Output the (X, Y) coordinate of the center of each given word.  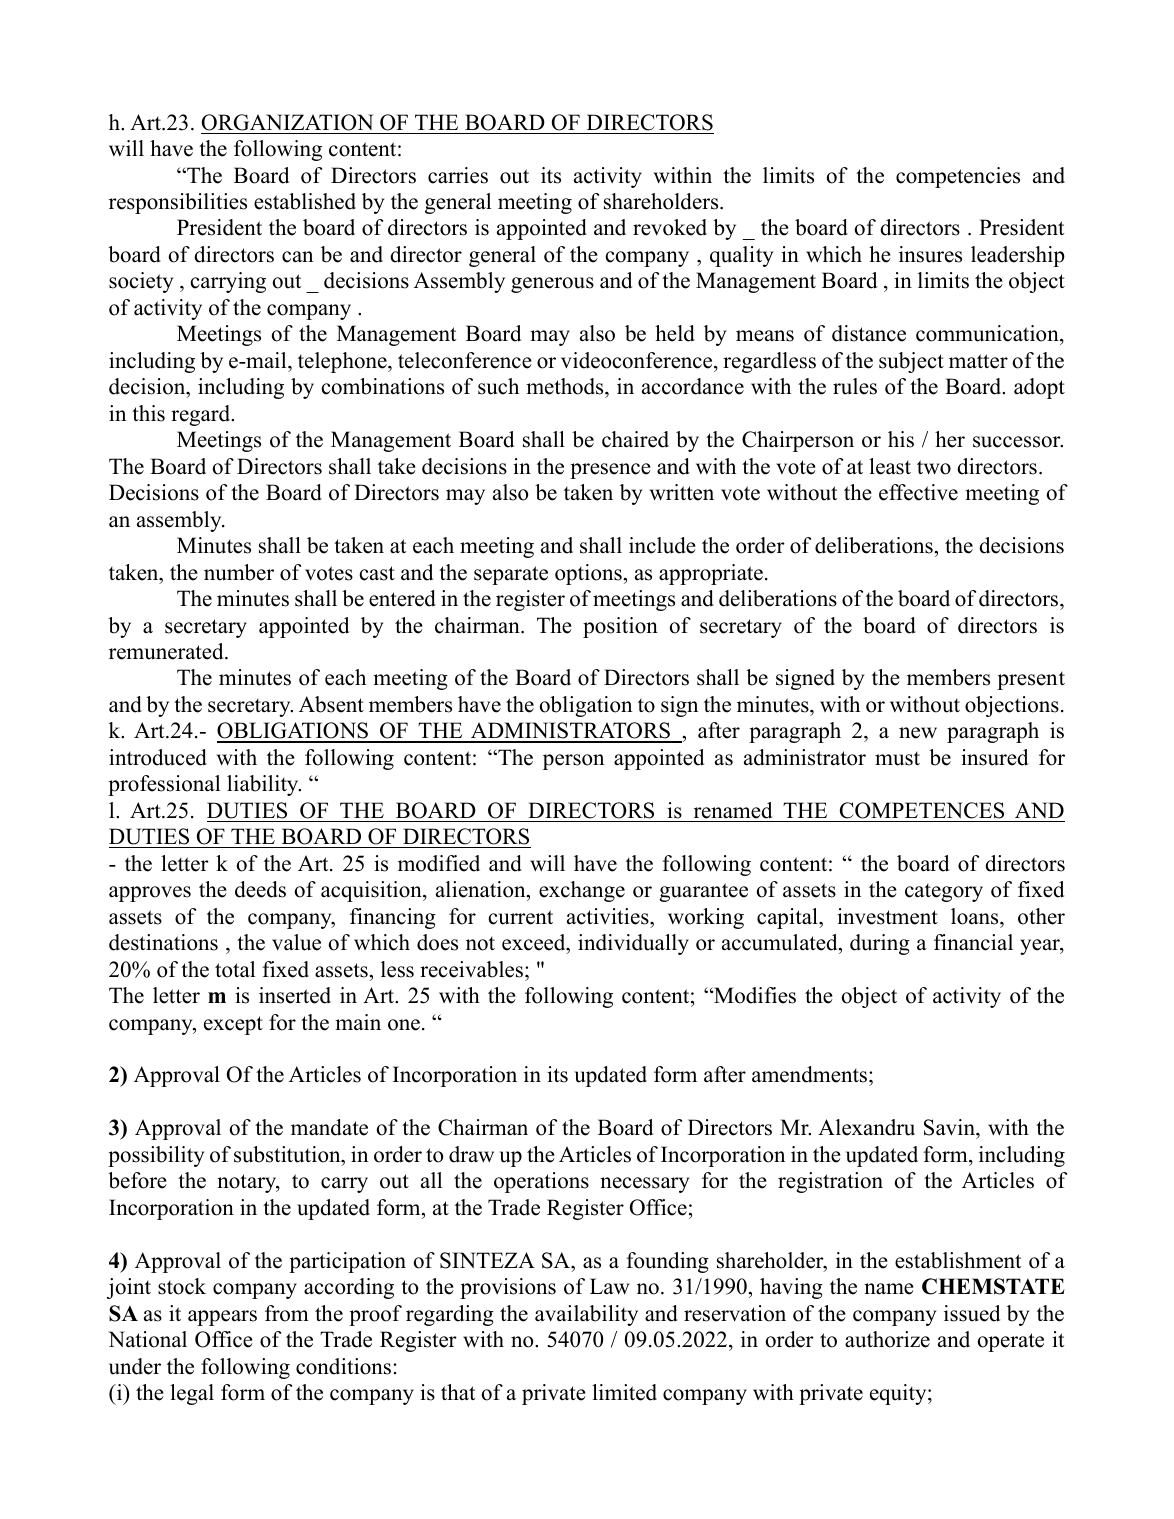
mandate (329, 1127)
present (1031, 680)
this (148, 413)
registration (830, 1182)
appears (222, 1318)
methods (566, 388)
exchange (582, 891)
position (620, 627)
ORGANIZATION (287, 122)
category (944, 892)
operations (541, 1182)
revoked (670, 227)
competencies (958, 177)
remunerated (167, 651)
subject (911, 362)
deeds (260, 889)
